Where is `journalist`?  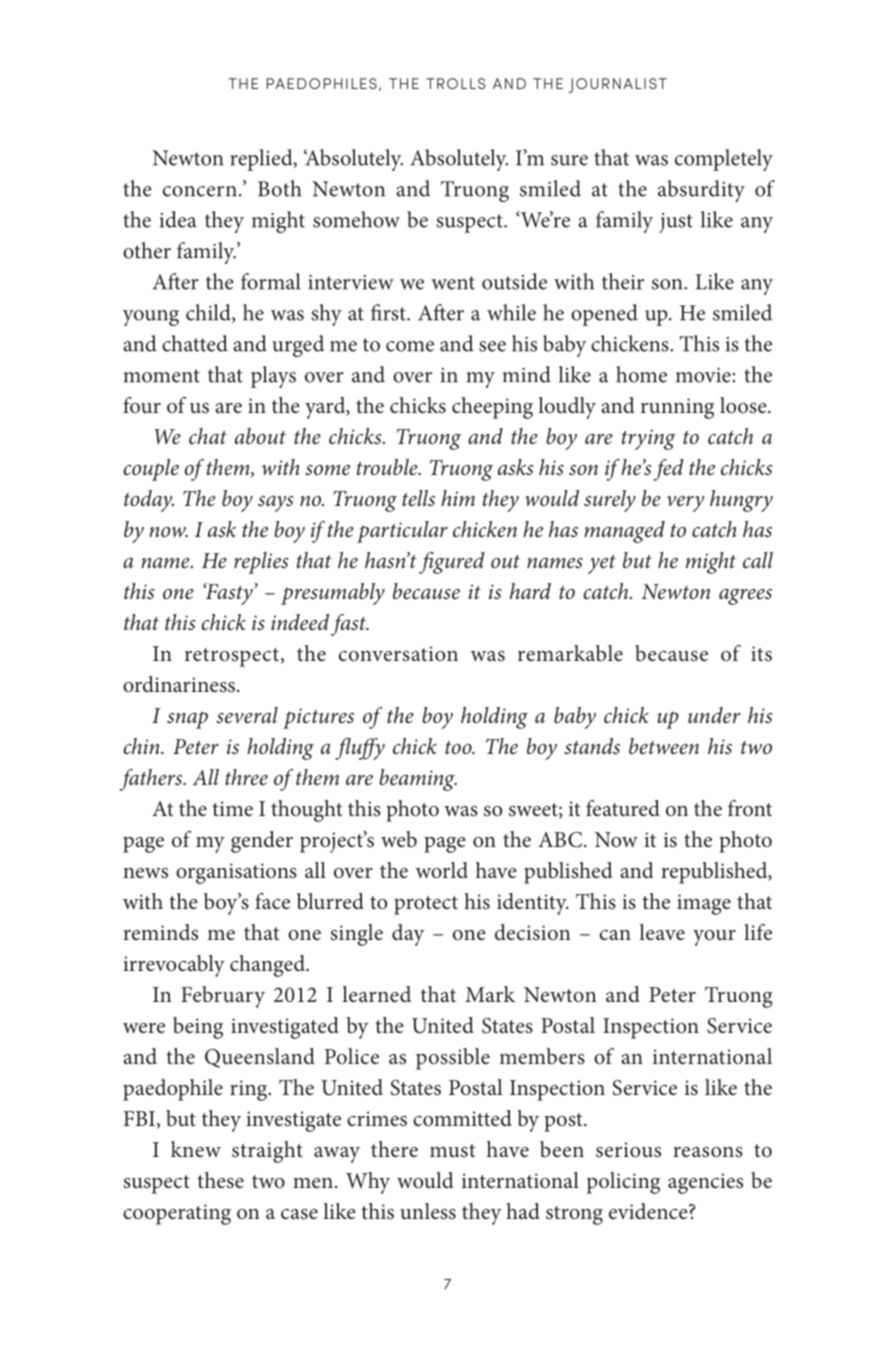
journalist is located at coordinates (617, 85).
